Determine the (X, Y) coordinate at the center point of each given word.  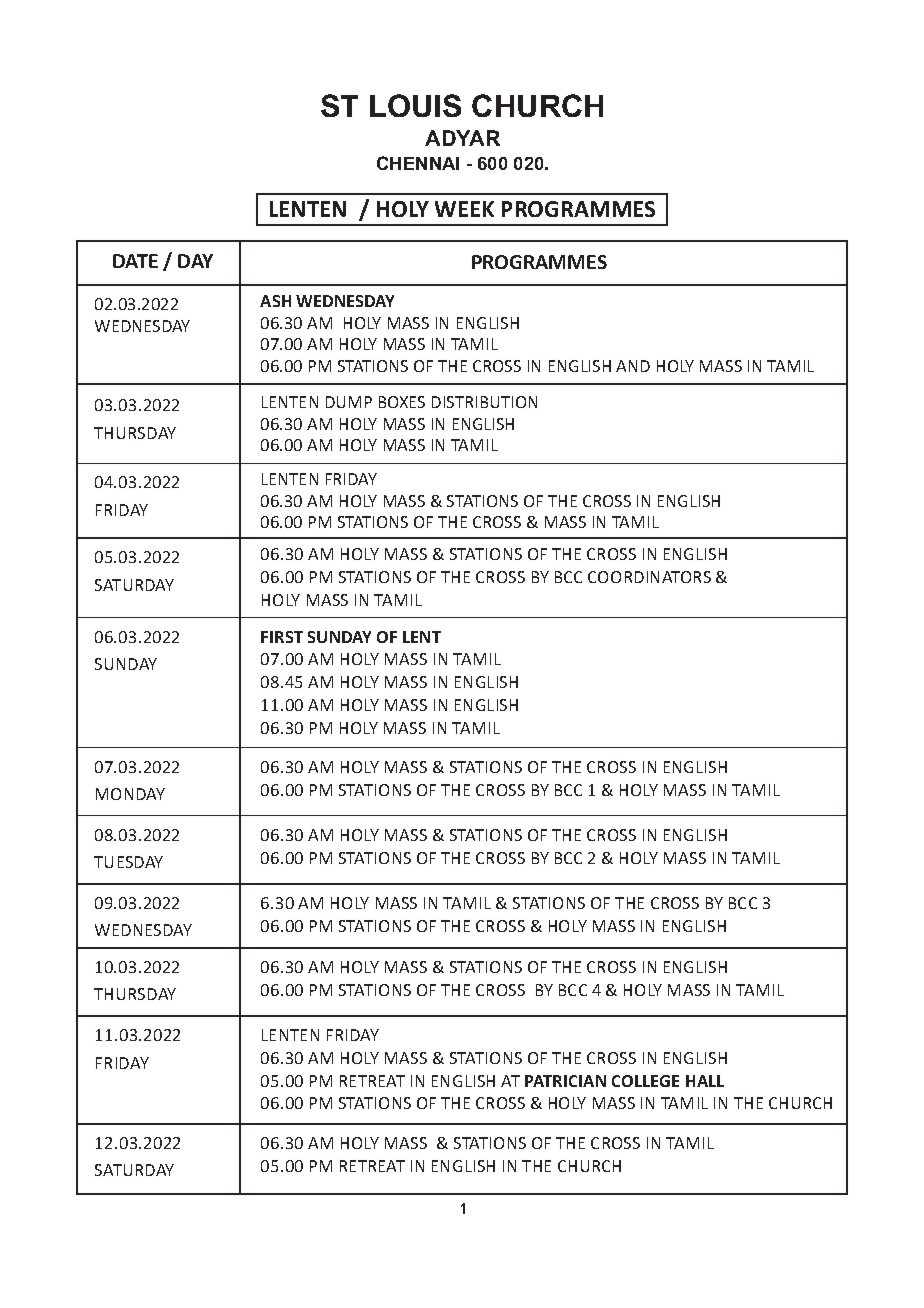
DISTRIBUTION (484, 402)
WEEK (464, 209)
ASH (275, 301)
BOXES (402, 402)
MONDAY (130, 794)
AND (633, 366)
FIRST (282, 637)
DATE (135, 261)
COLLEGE (645, 1081)
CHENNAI (418, 163)
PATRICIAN (565, 1081)
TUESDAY (128, 862)
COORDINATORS (649, 577)
